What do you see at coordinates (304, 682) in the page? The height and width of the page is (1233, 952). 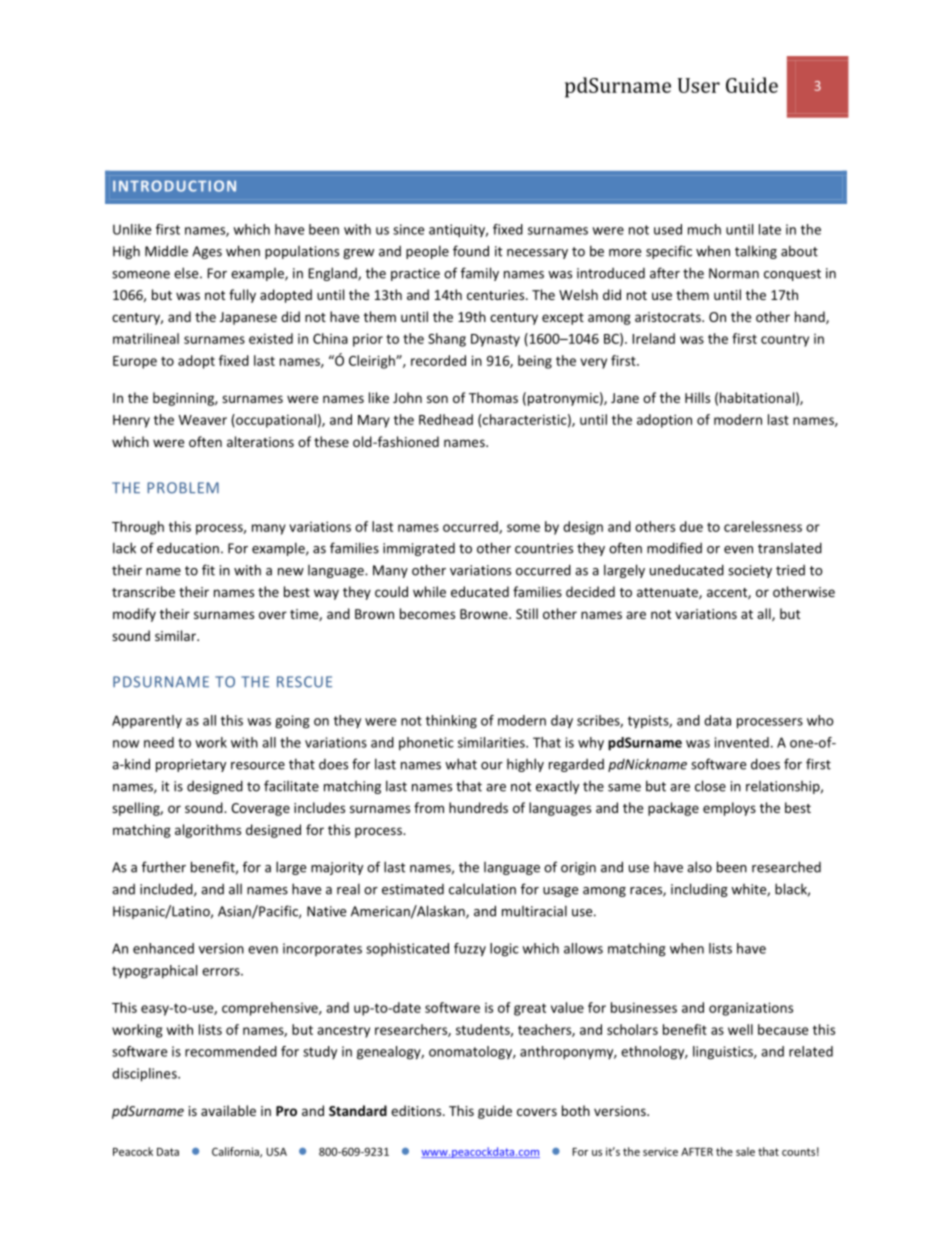 I see `RESCUE` at bounding box center [304, 682].
